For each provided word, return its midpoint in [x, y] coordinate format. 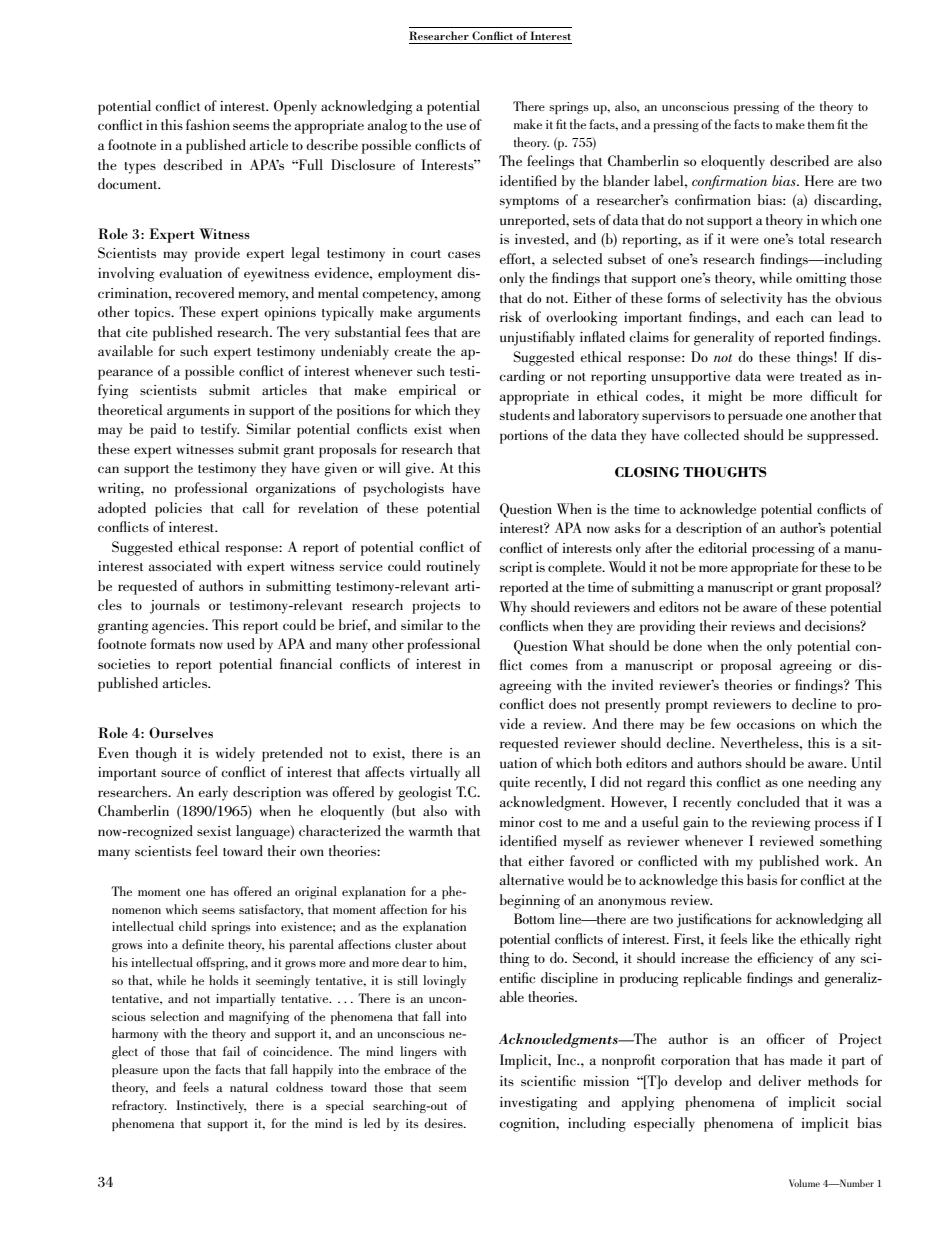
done [687, 645]
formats [172, 643]
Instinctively [211, 1106]
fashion [208, 124]
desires [444, 1123]
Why [513, 608]
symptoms [529, 203]
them [821, 124]
